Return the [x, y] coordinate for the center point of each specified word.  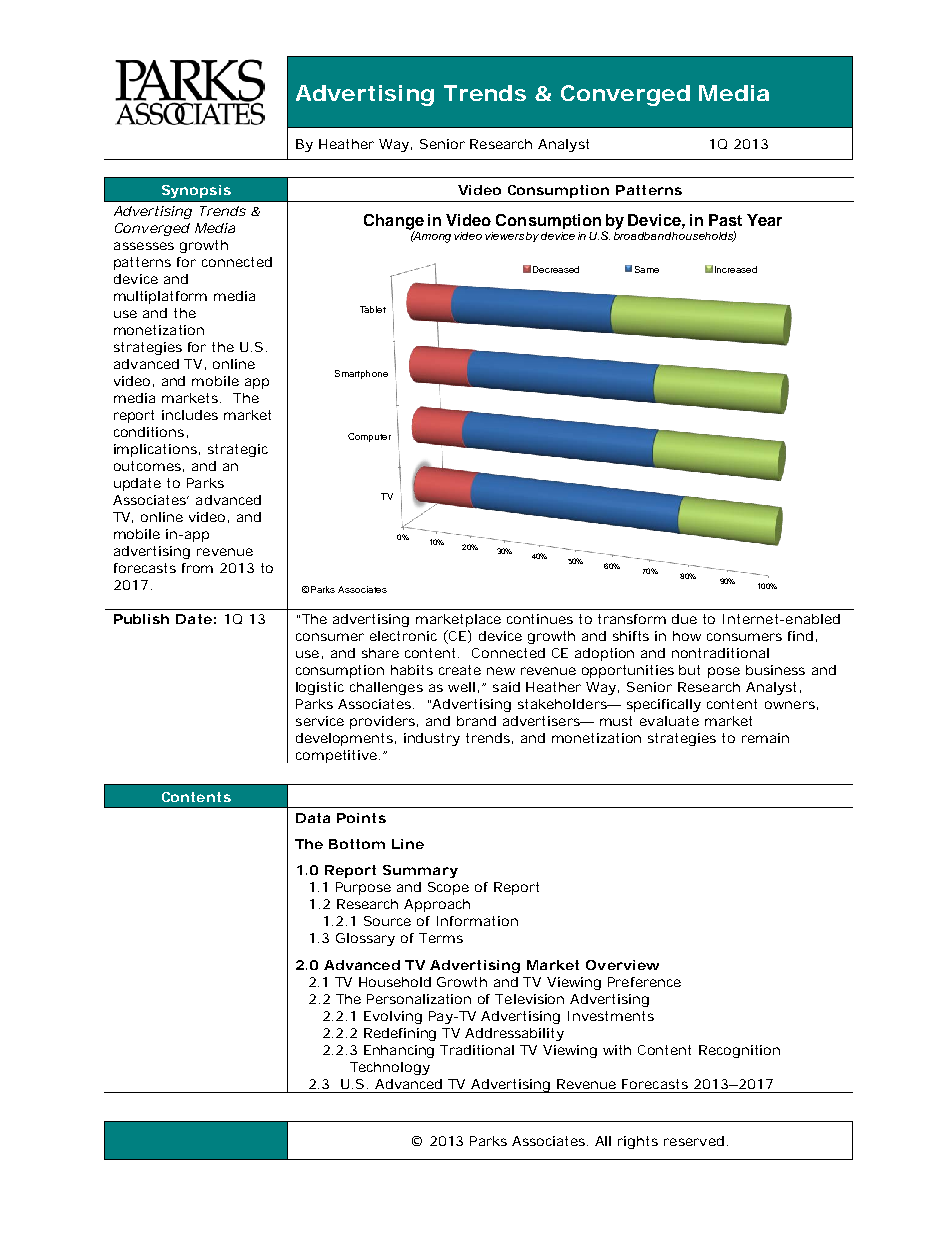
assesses [144, 246]
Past [725, 220]
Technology [390, 1068]
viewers [504, 236]
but [689, 670]
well [461, 687]
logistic [320, 688]
